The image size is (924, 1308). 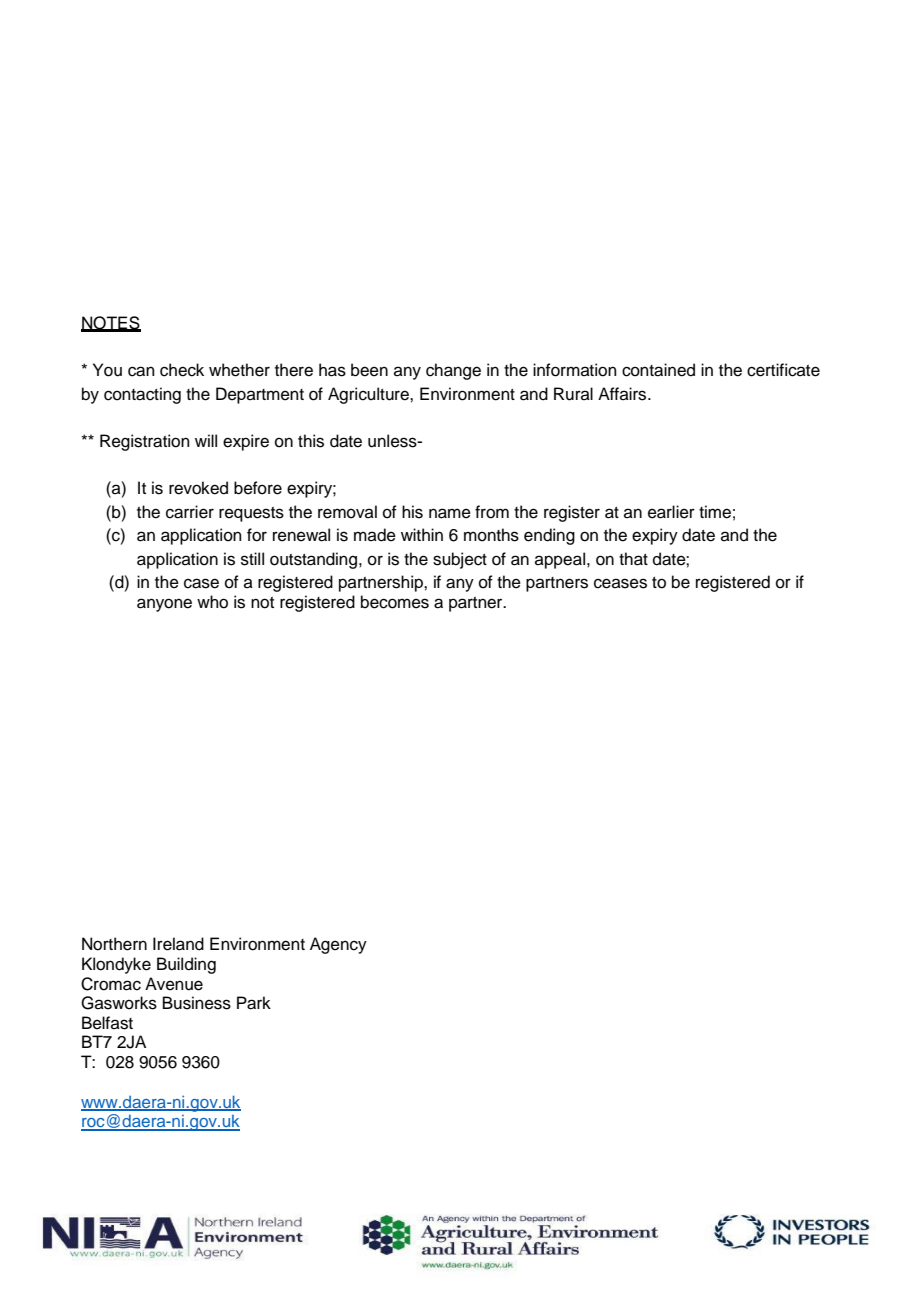 I want to click on case, so click(x=201, y=583).
